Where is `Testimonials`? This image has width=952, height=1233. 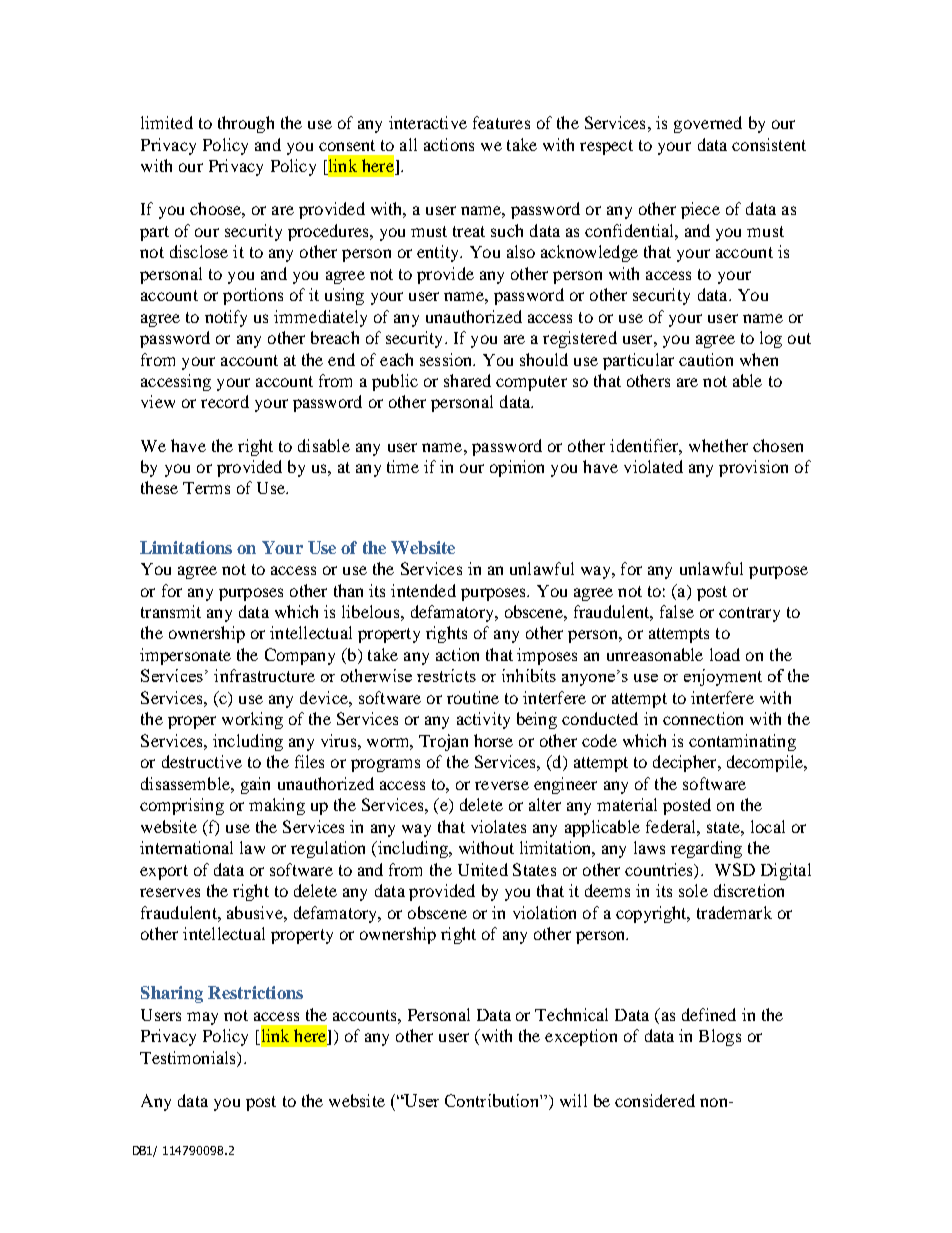
Testimonials is located at coordinates (189, 1057).
